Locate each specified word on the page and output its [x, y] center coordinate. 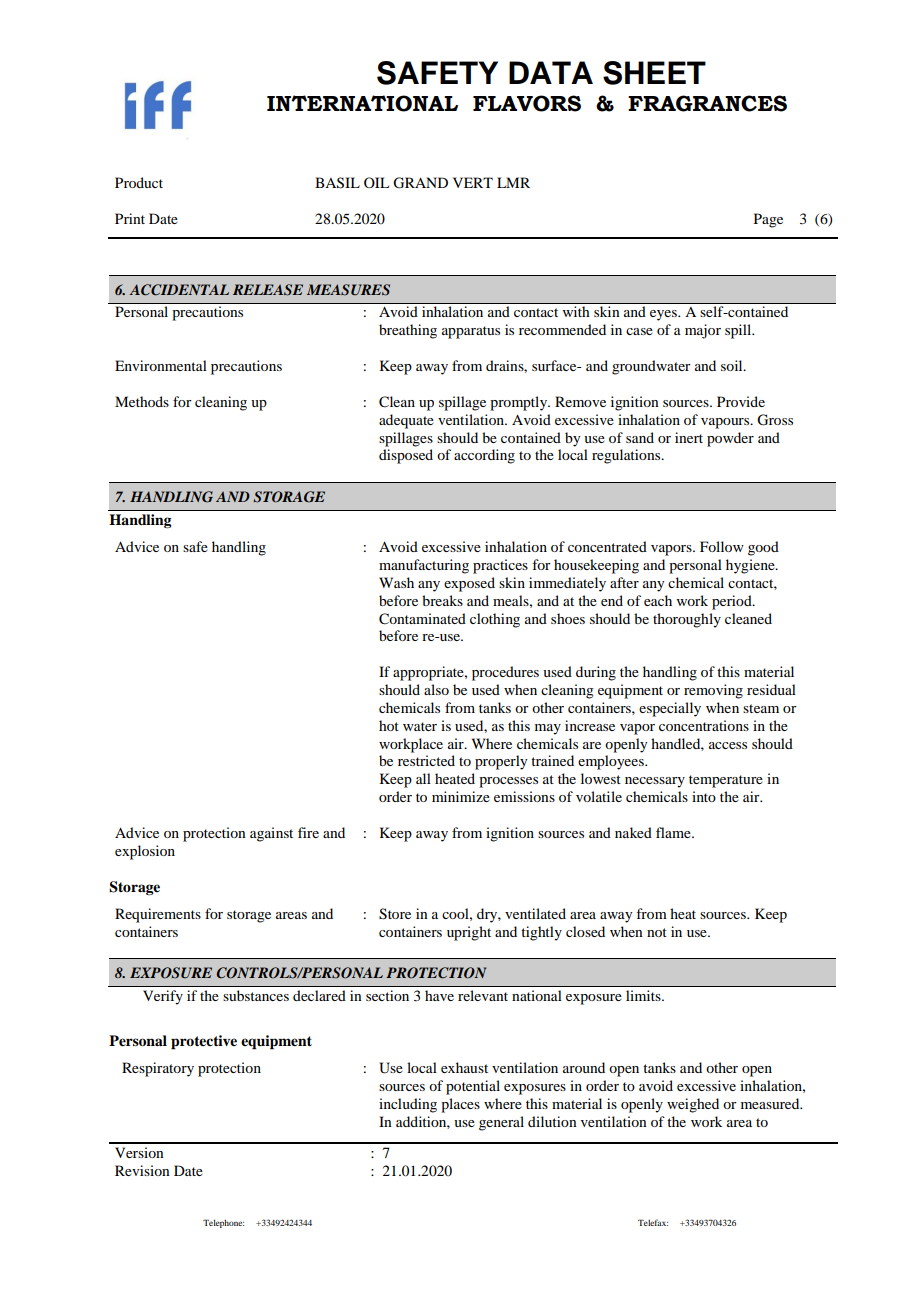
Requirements [158, 915]
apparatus [471, 332]
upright [469, 933]
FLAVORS [527, 103]
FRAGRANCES [707, 103]
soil [733, 365]
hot [389, 725]
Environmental [161, 365]
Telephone [223, 1223]
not [657, 932]
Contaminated [422, 619]
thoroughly [687, 620]
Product [139, 182]
